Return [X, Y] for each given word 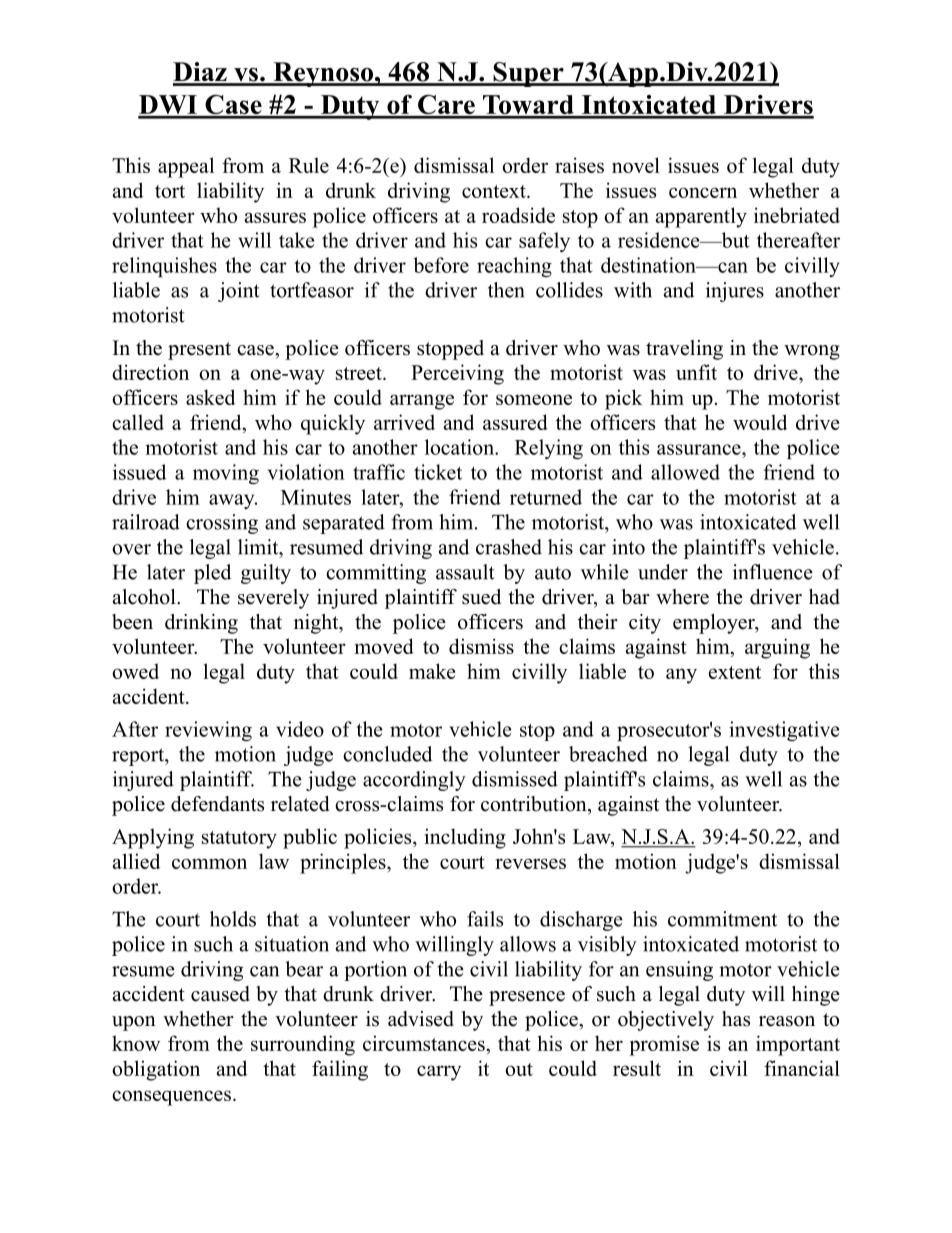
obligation [156, 1070]
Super [528, 74]
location [460, 447]
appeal [186, 167]
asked [210, 397]
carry [439, 1073]
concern [703, 192]
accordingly [414, 781]
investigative [784, 731]
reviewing [208, 731]
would [760, 422]
